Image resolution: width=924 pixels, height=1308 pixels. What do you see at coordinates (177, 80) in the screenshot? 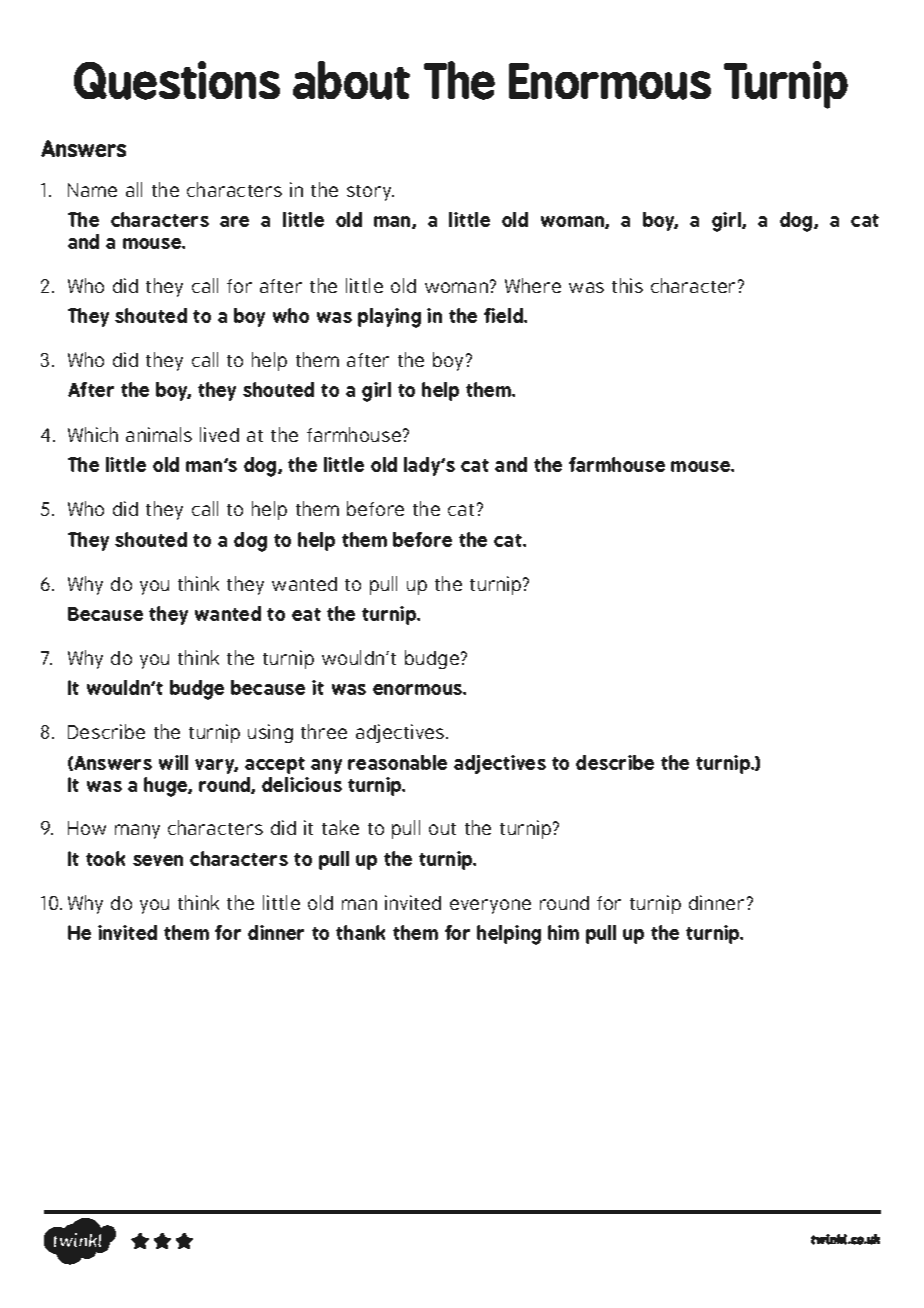
I see `Questions` at bounding box center [177, 80].
